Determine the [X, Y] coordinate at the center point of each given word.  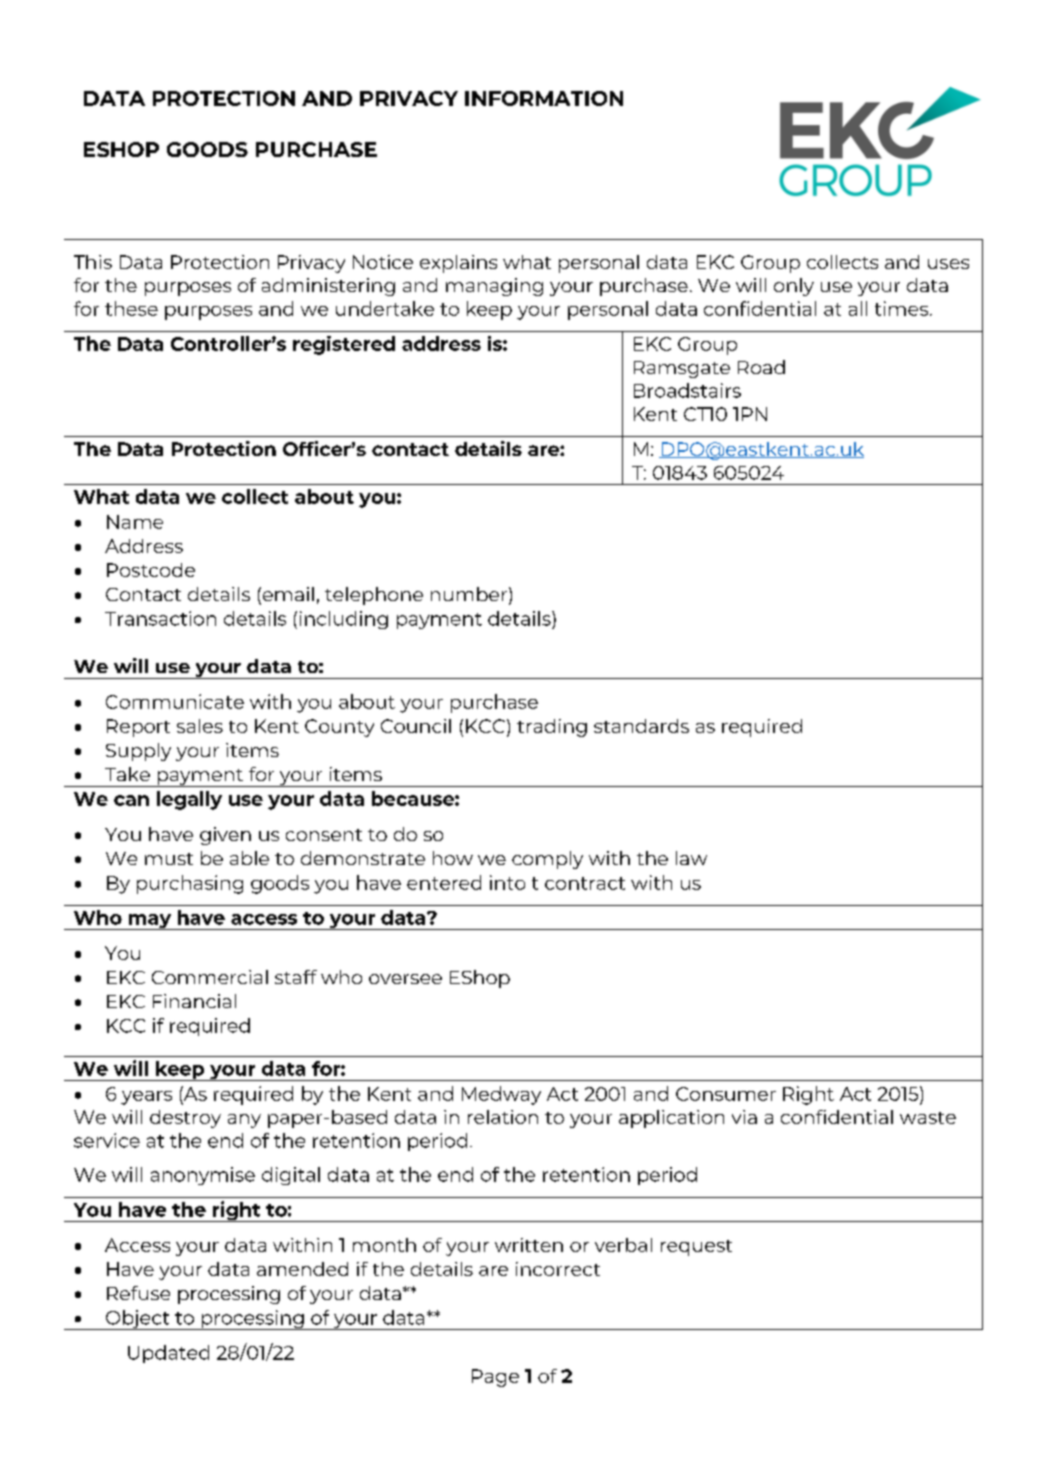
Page [495, 1378]
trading [552, 728]
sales [200, 726]
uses [948, 264]
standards [641, 726]
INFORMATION [544, 98]
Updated [168, 1354]
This [93, 262]
